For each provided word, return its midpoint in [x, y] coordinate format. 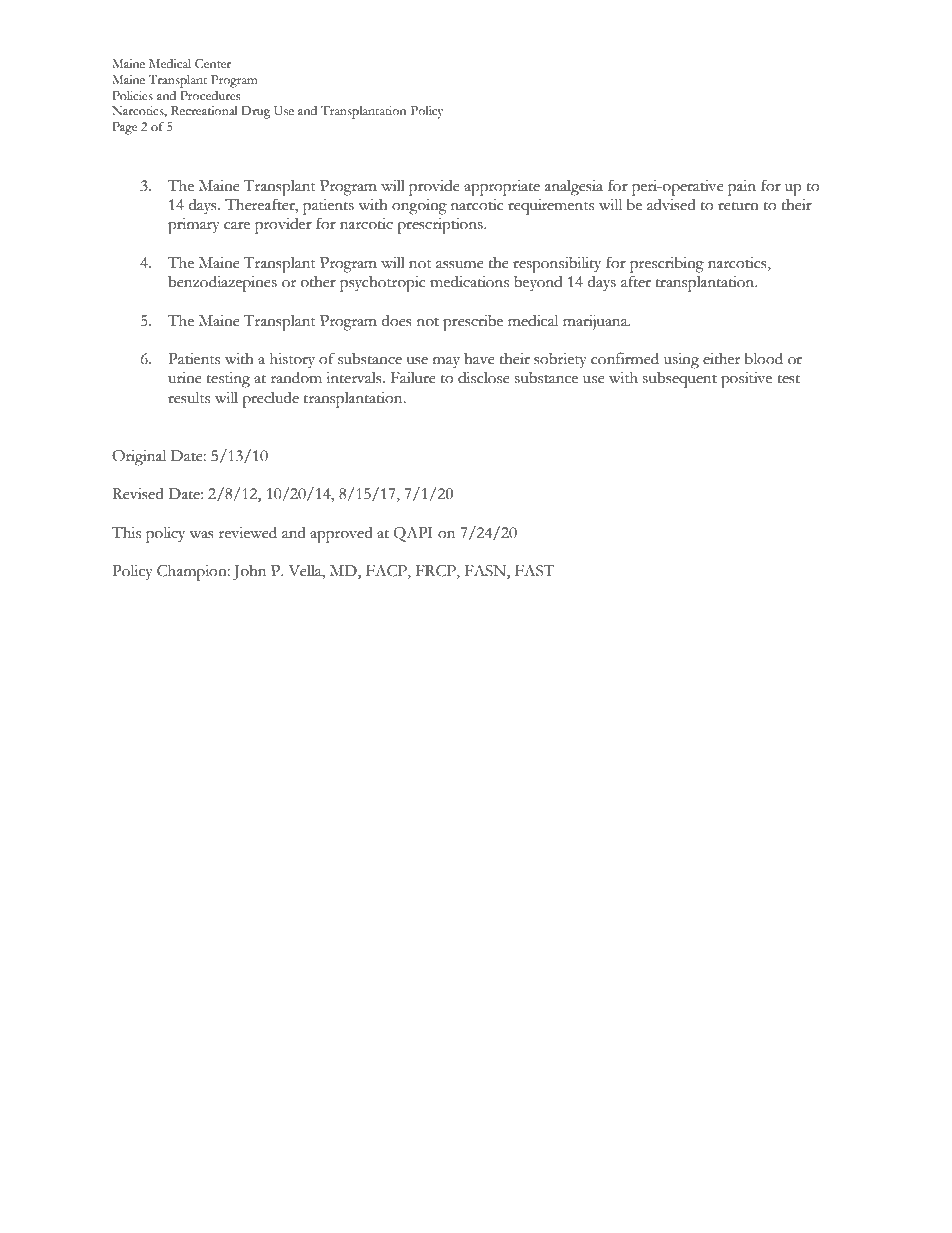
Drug [255, 112]
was [201, 535]
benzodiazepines [222, 283]
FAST [534, 570]
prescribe [473, 323]
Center [213, 64]
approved [341, 535]
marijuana [596, 322]
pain [742, 188]
